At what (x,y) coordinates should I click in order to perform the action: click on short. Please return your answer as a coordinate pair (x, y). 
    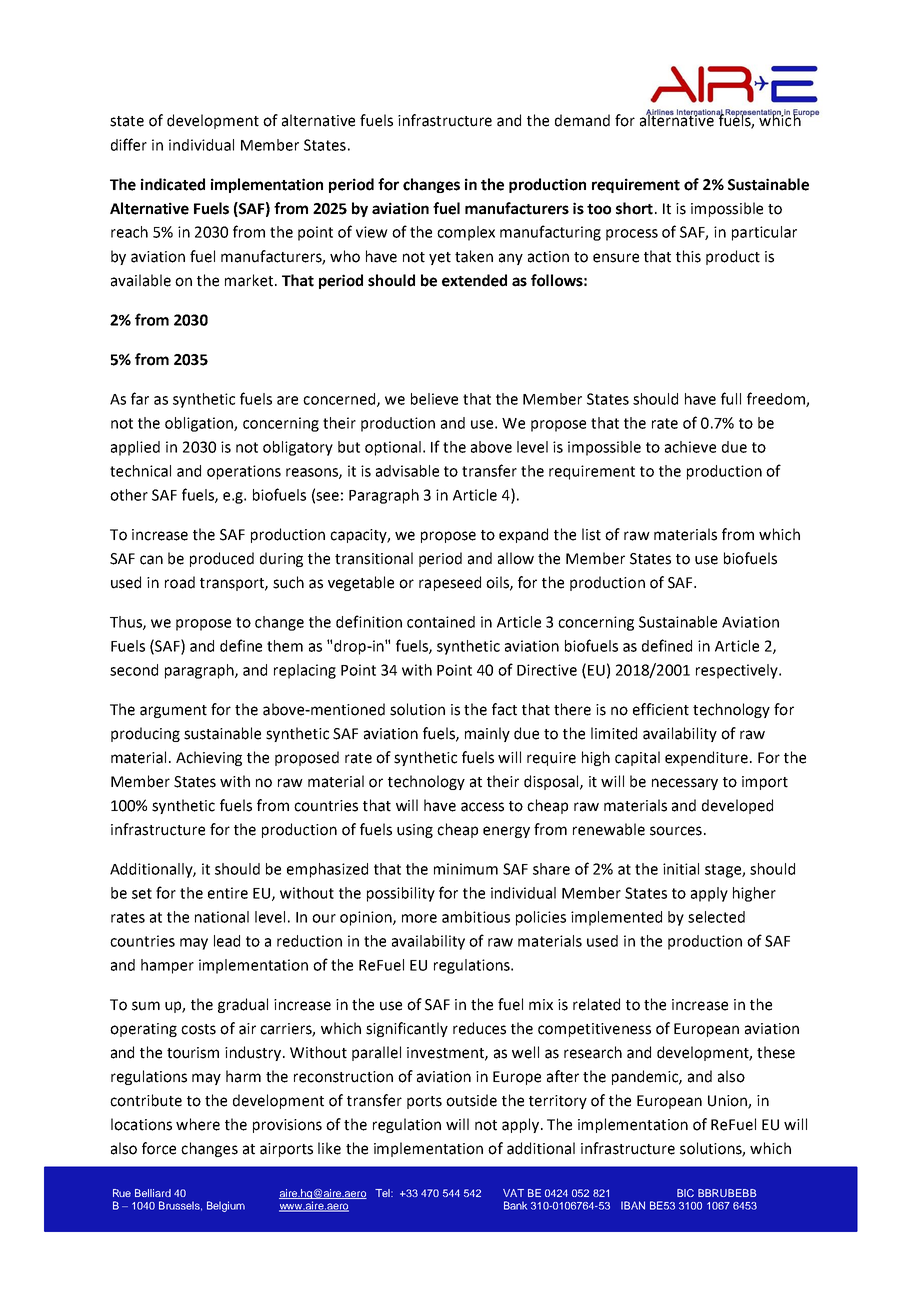
    Looking at the image, I should click on (634, 208).
